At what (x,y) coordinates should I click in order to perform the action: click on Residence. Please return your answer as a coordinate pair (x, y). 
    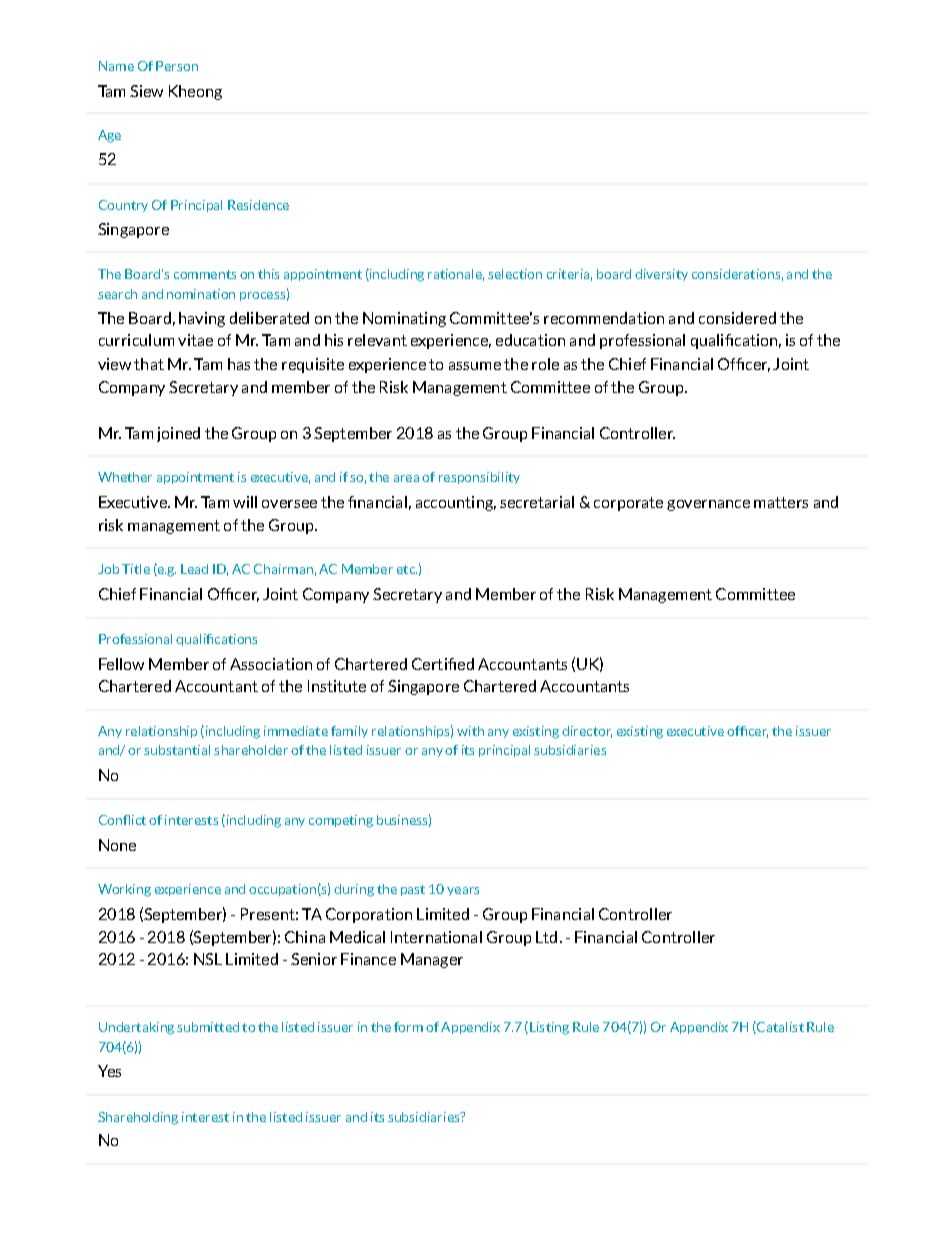
    Looking at the image, I should click on (258, 205).
